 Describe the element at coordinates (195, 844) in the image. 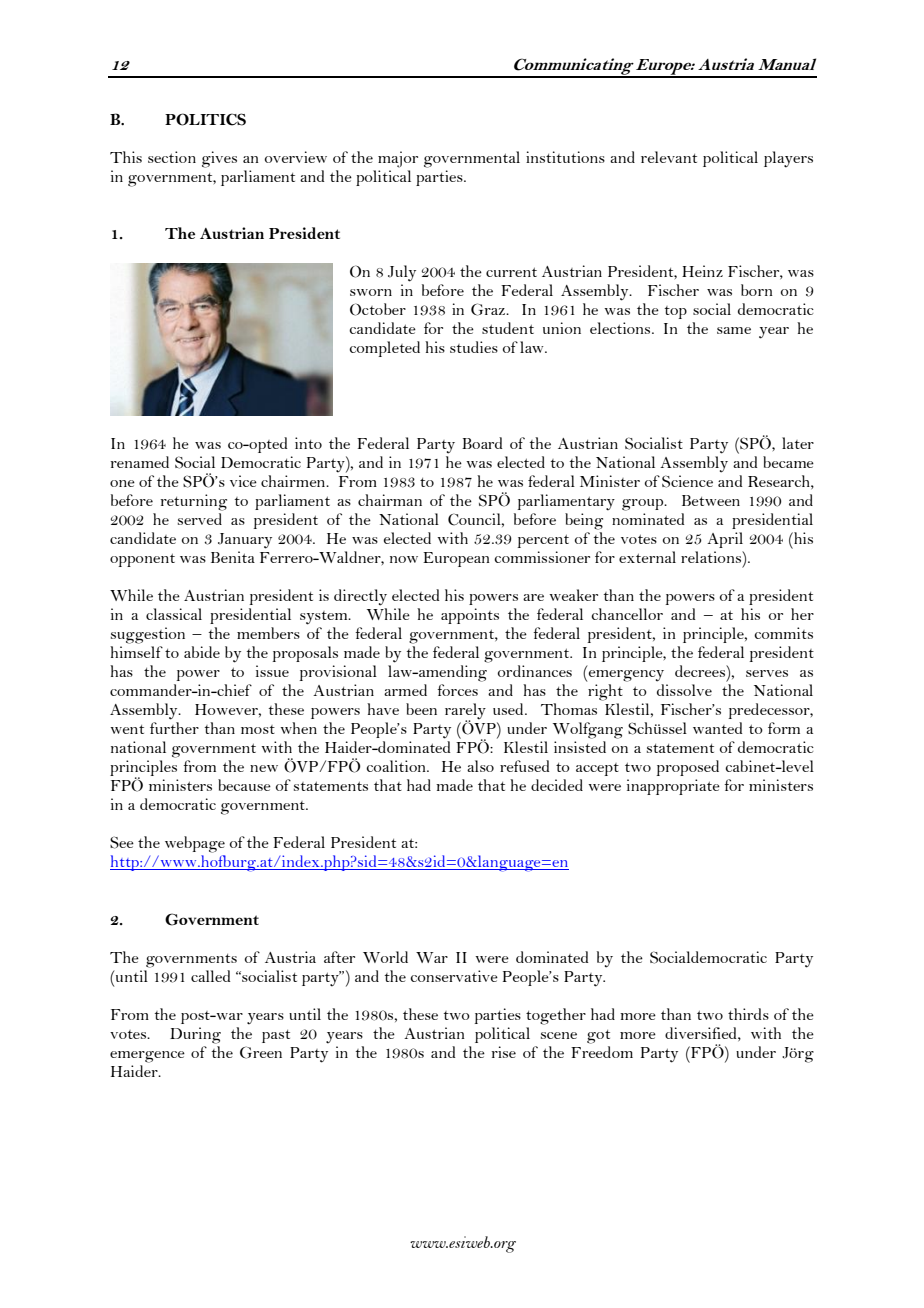

I see `webpage` at that location.
